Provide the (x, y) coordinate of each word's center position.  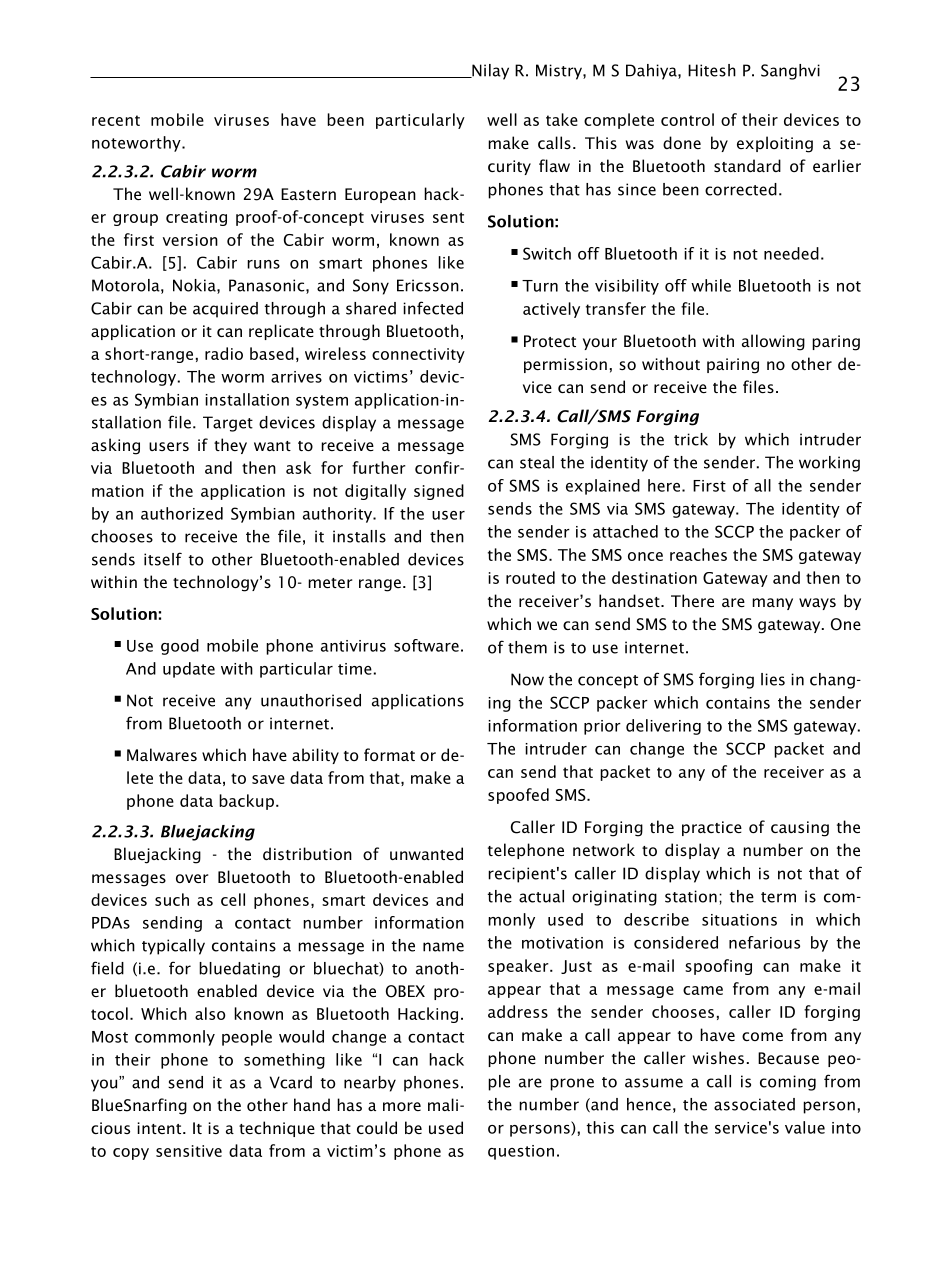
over (192, 878)
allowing (773, 342)
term (778, 897)
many (772, 604)
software (426, 645)
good (180, 647)
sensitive (189, 1151)
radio (224, 353)
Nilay (489, 72)
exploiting (775, 144)
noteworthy (137, 144)
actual (541, 896)
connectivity (418, 355)
